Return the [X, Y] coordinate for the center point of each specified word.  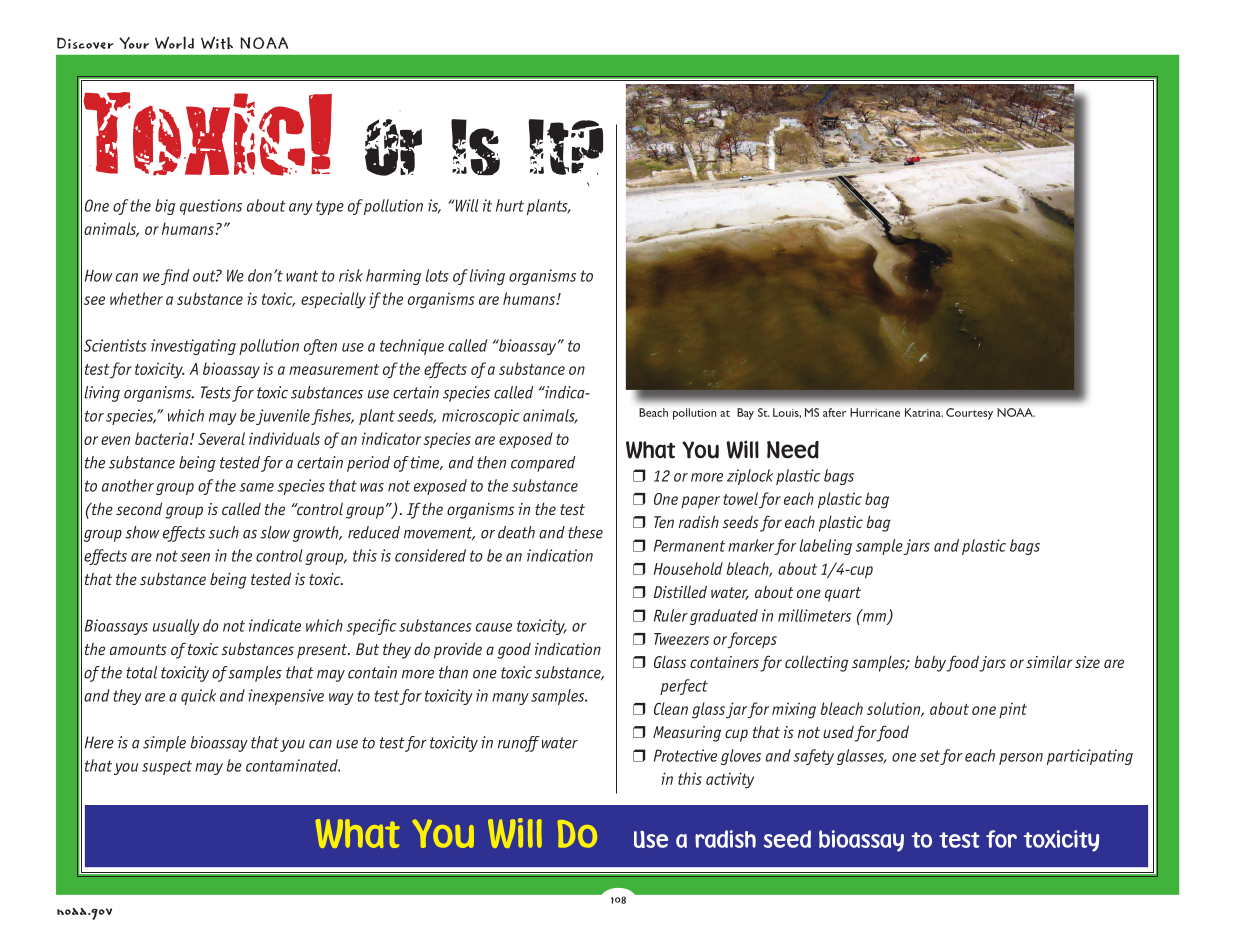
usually [176, 627]
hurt [510, 205]
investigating [193, 347]
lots [437, 275]
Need [793, 450]
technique [412, 347]
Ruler [671, 615]
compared [543, 464]
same [256, 487]
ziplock [750, 477]
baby [930, 663]
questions [211, 207]
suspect [167, 767]
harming [393, 277]
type [330, 207]
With [217, 42]
